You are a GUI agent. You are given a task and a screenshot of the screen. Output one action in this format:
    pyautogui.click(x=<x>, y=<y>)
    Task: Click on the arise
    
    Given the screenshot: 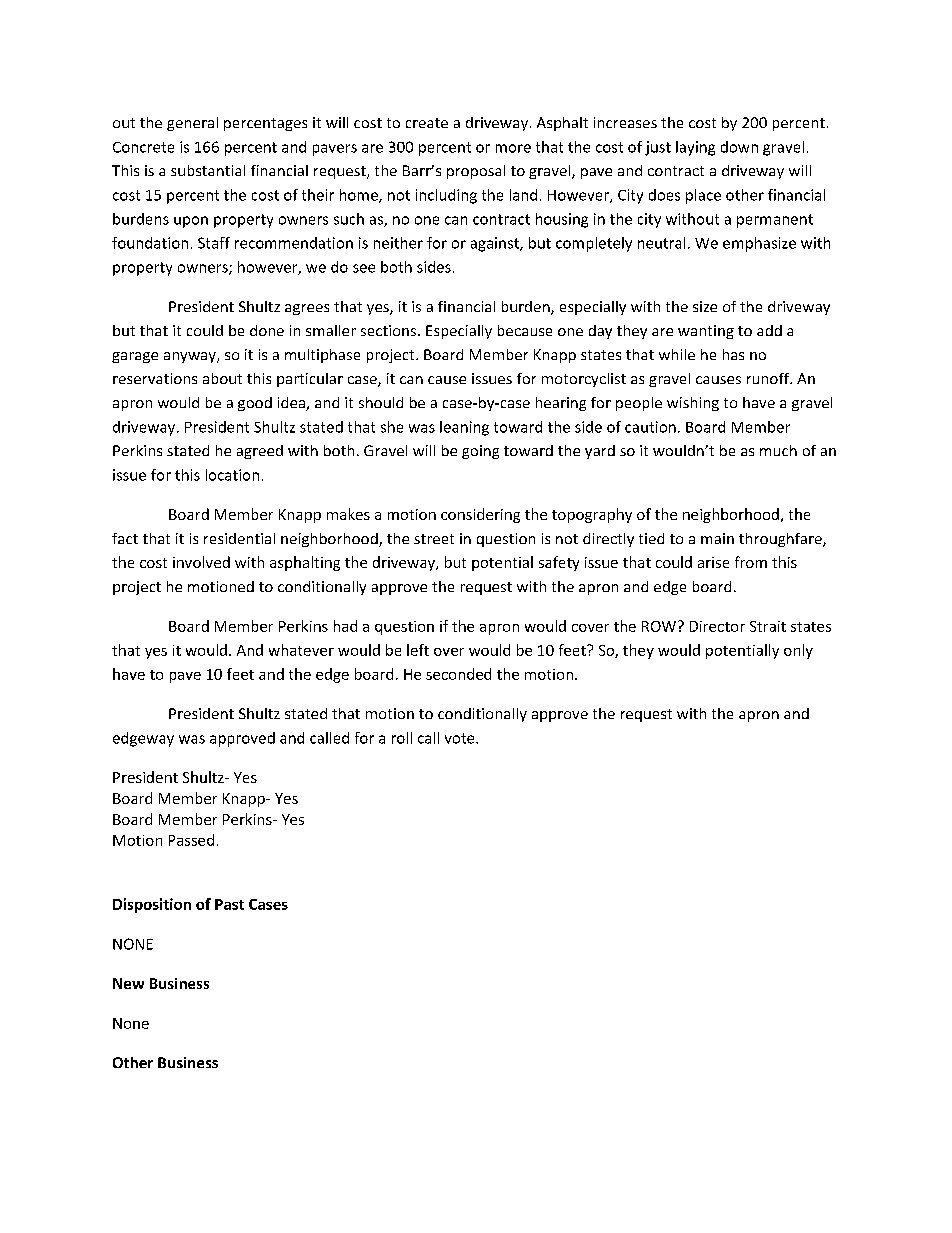 What is the action you would take?
    pyautogui.click(x=713, y=562)
